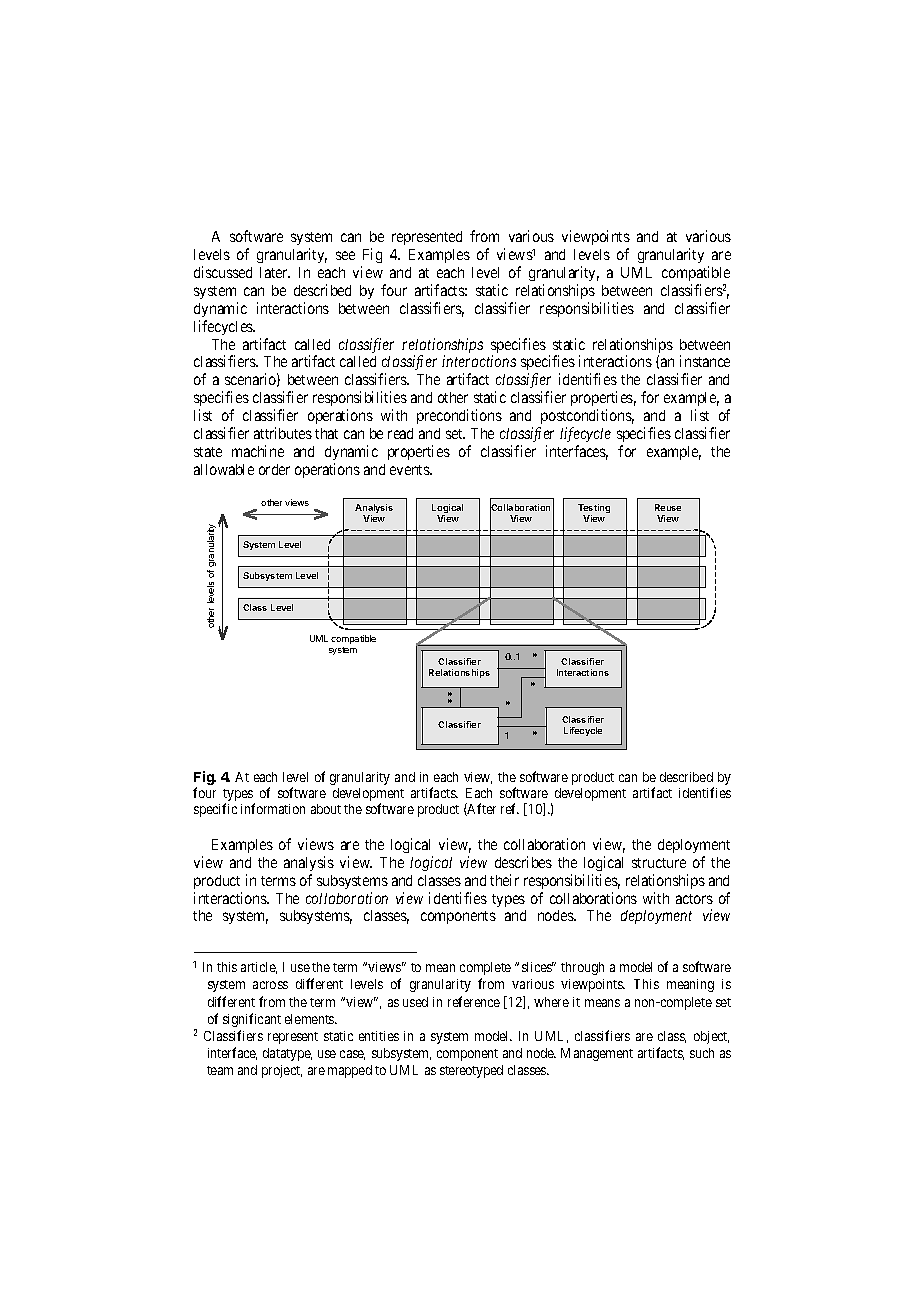 Image resolution: width=924 pixels, height=1308 pixels. What do you see at coordinates (287, 1054) in the document?
I see `datatype` at bounding box center [287, 1054].
